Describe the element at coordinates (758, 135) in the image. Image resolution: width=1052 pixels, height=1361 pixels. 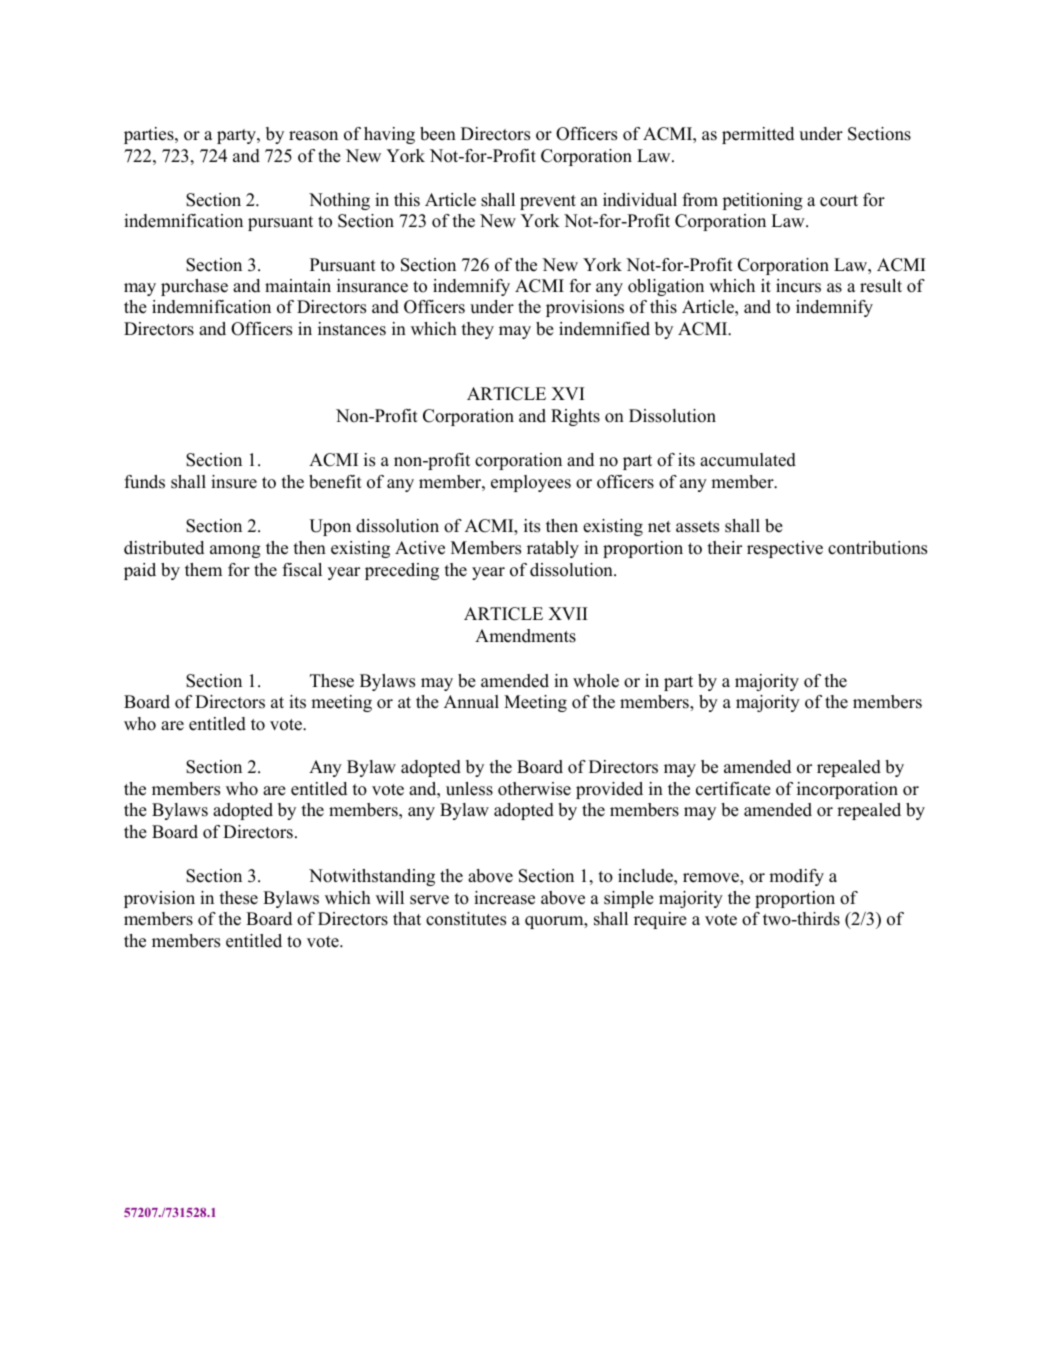
I see `permitted` at that location.
